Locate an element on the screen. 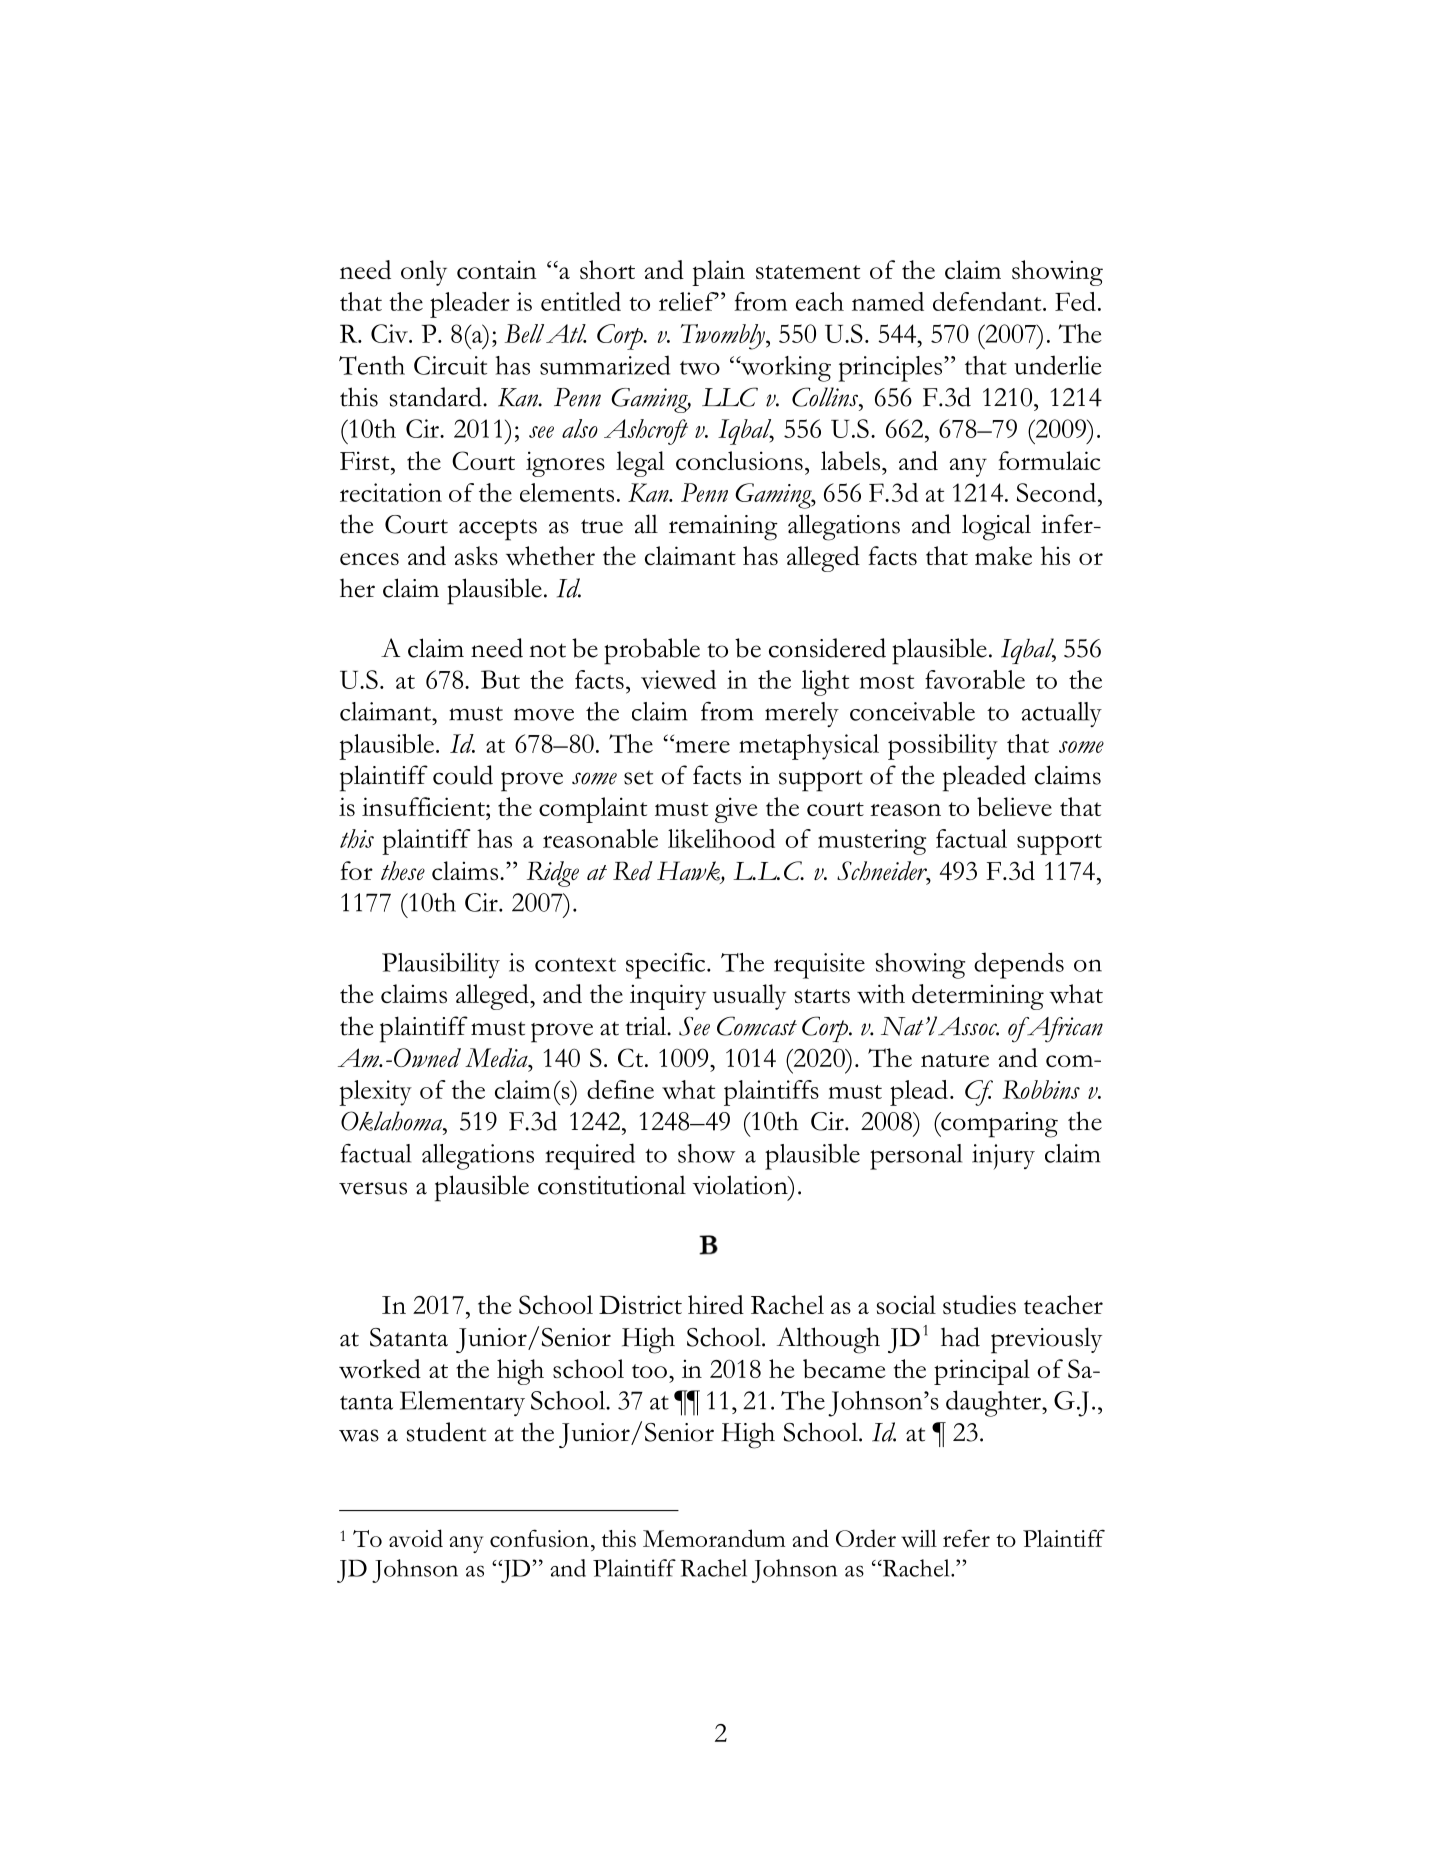 This screenshot has width=1441, height=1865. violation is located at coordinates (741, 1185).
